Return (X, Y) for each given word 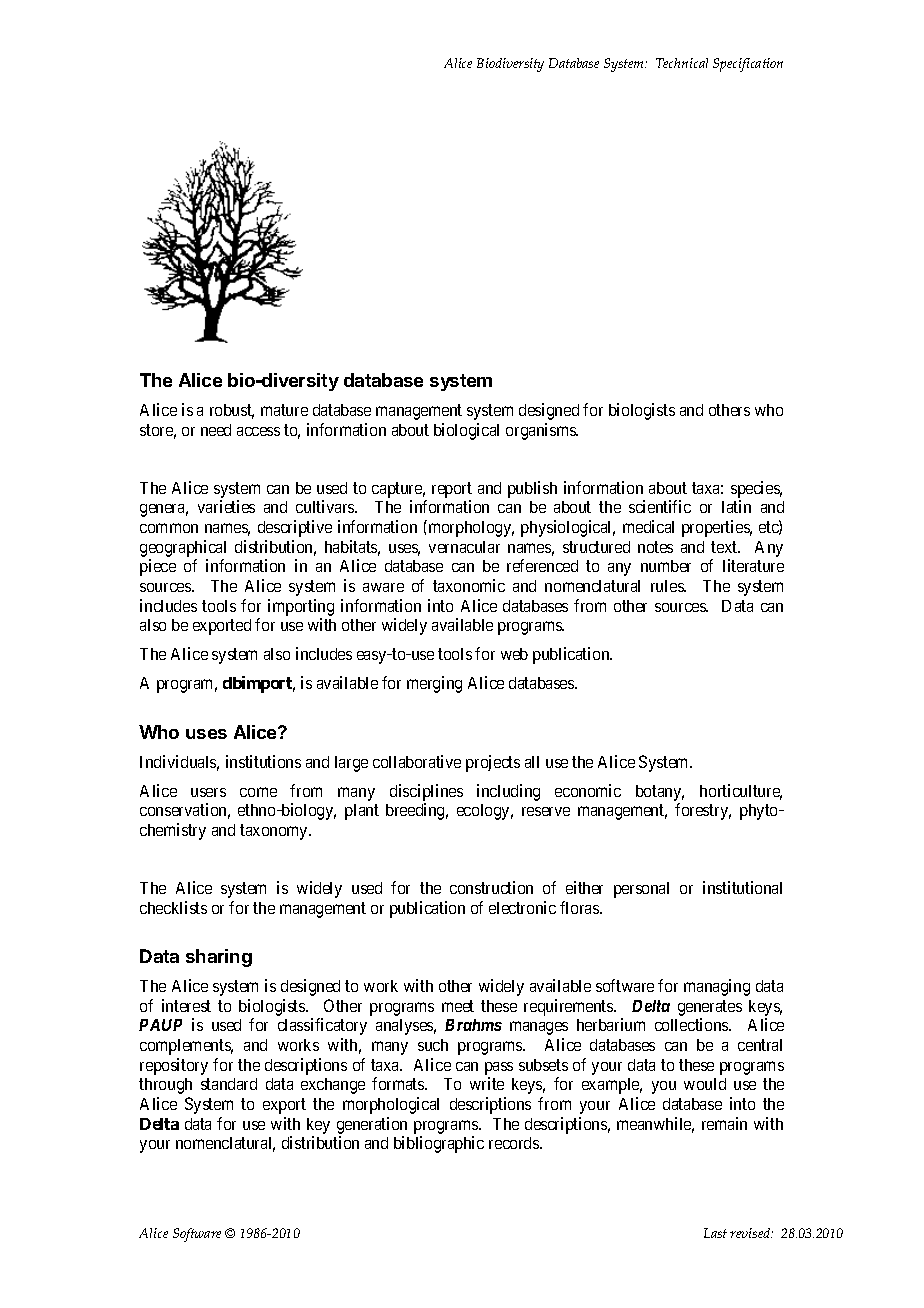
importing (301, 607)
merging (434, 684)
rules (668, 586)
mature (284, 410)
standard (229, 1084)
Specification (748, 65)
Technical (682, 63)
